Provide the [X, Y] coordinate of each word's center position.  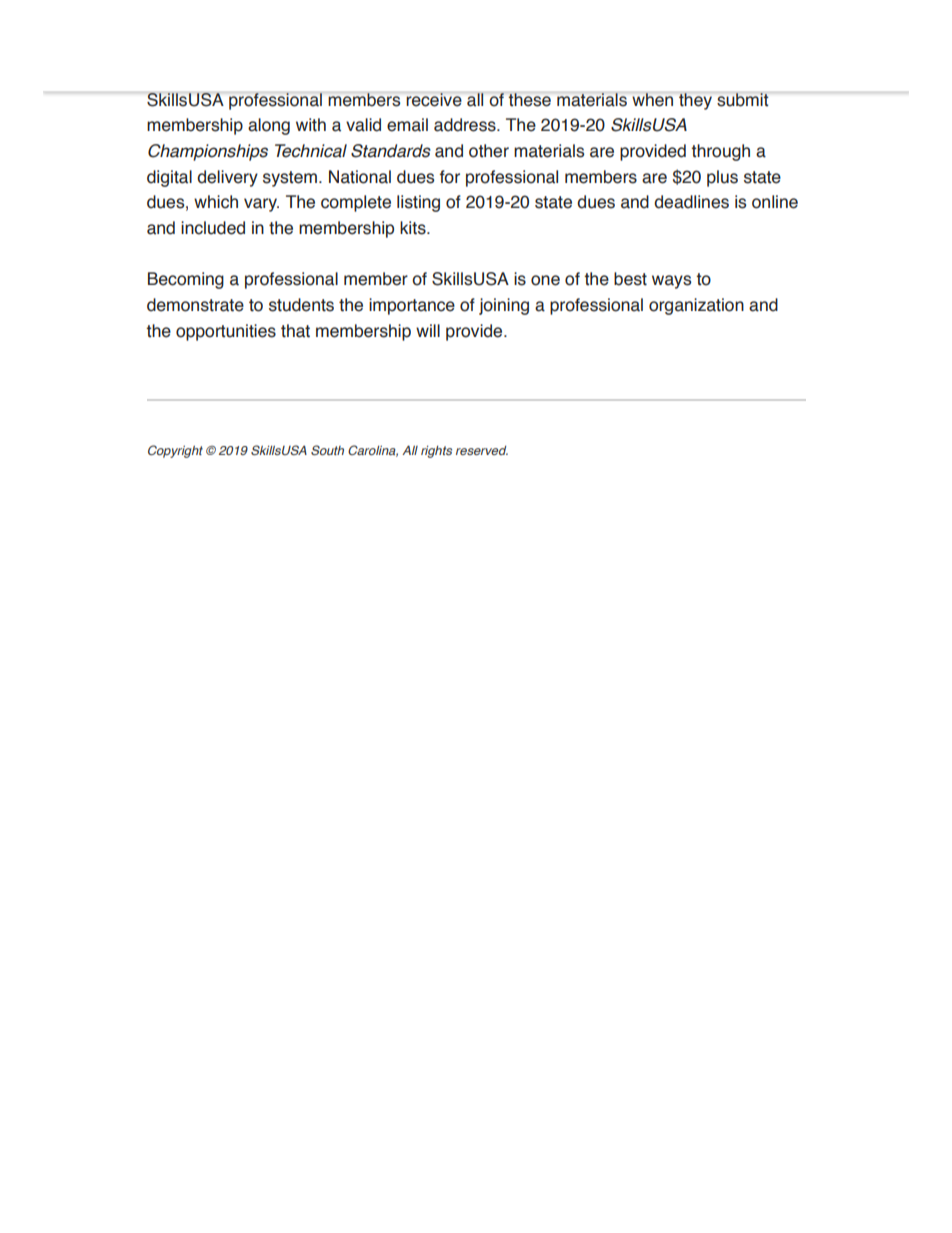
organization [696, 306]
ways [671, 282]
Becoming [186, 280]
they [695, 101]
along [269, 126]
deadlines [691, 202]
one [545, 280]
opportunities [226, 332]
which [216, 202]
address [466, 125]
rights [436, 452]
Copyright [175, 451]
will [428, 330]
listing [418, 203]
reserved [482, 450]
